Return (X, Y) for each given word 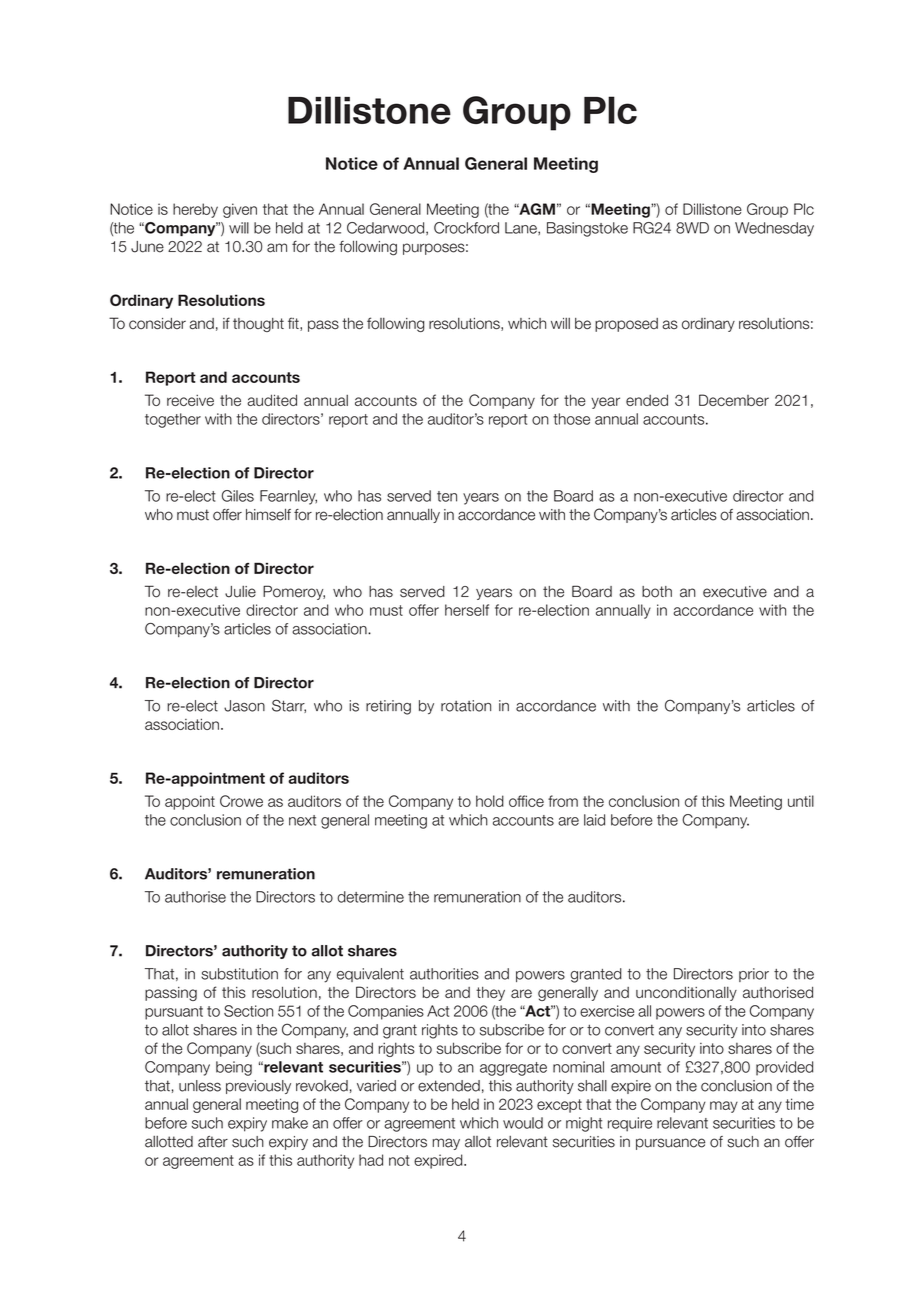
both (657, 592)
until (801, 801)
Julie (240, 592)
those (571, 419)
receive (190, 400)
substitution (239, 974)
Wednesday (774, 229)
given (240, 210)
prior (754, 975)
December (734, 400)
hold (490, 801)
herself (467, 610)
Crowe (241, 801)
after (213, 1142)
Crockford (466, 228)
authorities (444, 974)
